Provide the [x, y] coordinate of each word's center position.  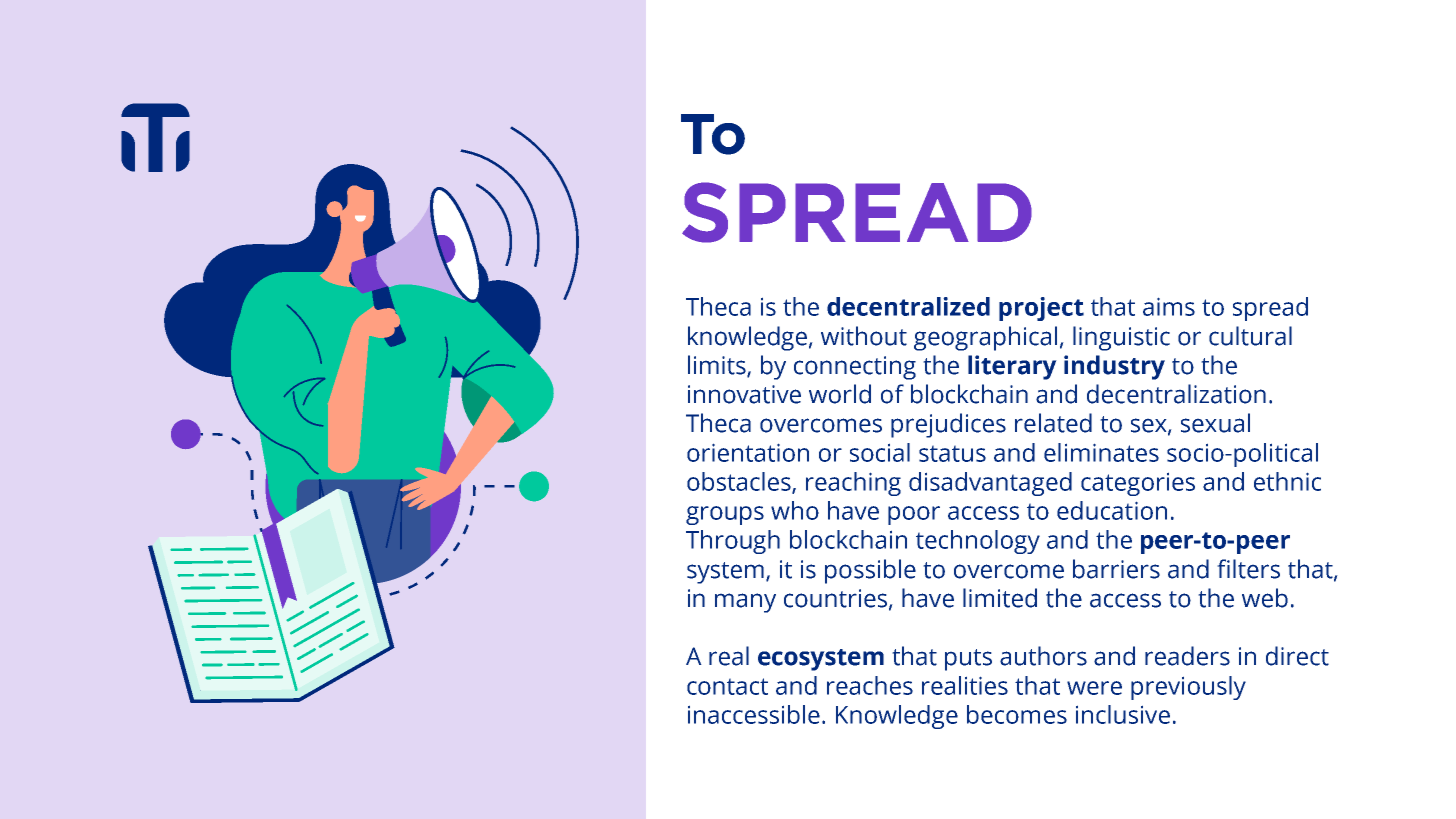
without [864, 336]
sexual [1215, 423]
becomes [1017, 714]
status [952, 453]
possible [870, 571]
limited [1000, 598]
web [1265, 598]
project [1041, 309]
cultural [1250, 336]
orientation [748, 452]
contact [727, 686]
